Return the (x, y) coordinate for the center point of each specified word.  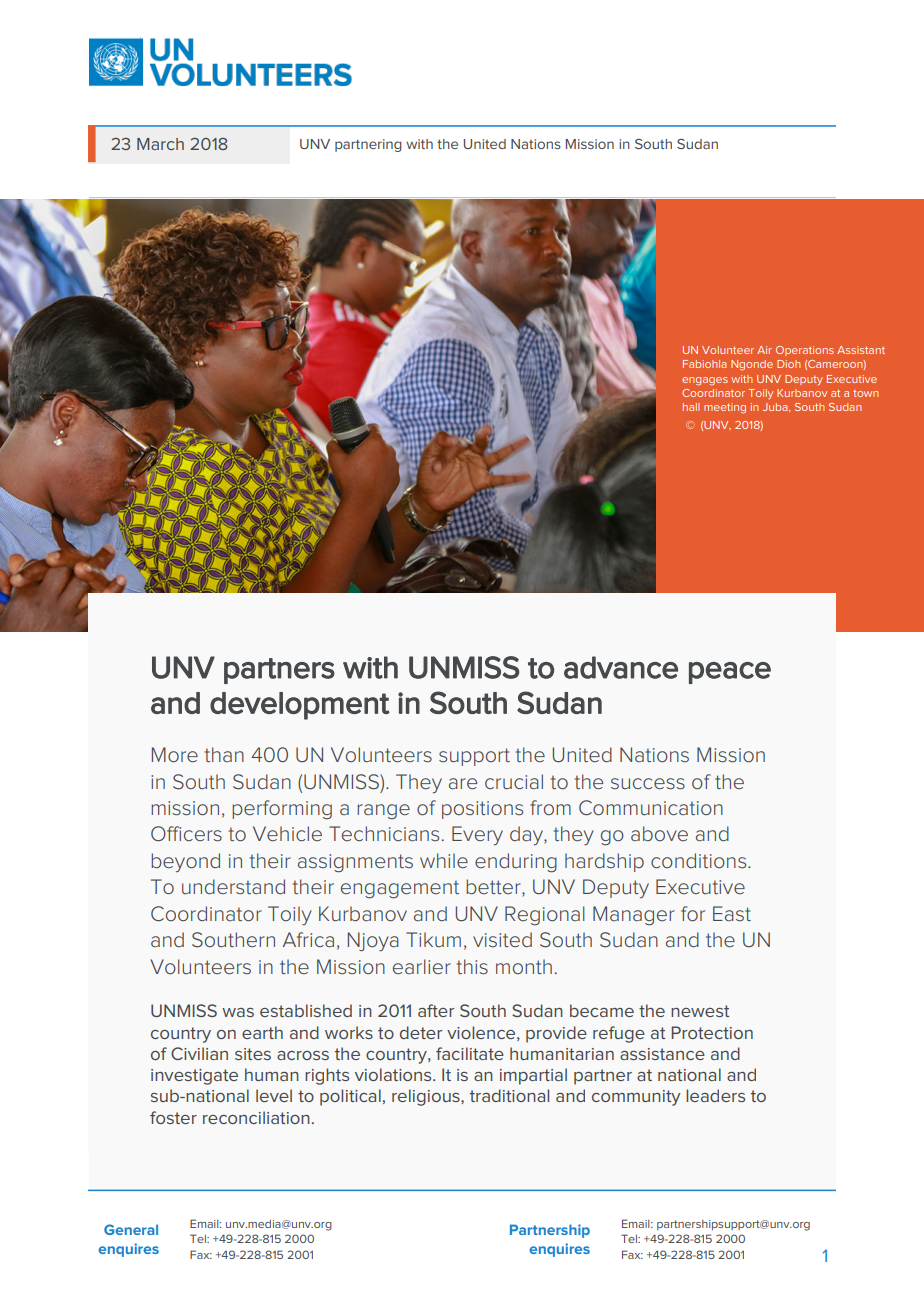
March (160, 144)
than (224, 754)
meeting (725, 408)
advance (621, 667)
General (131, 1229)
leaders (715, 1095)
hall (691, 407)
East (732, 913)
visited (502, 939)
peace (730, 673)
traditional (509, 1095)
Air (764, 350)
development (300, 706)
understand (233, 887)
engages (705, 381)
